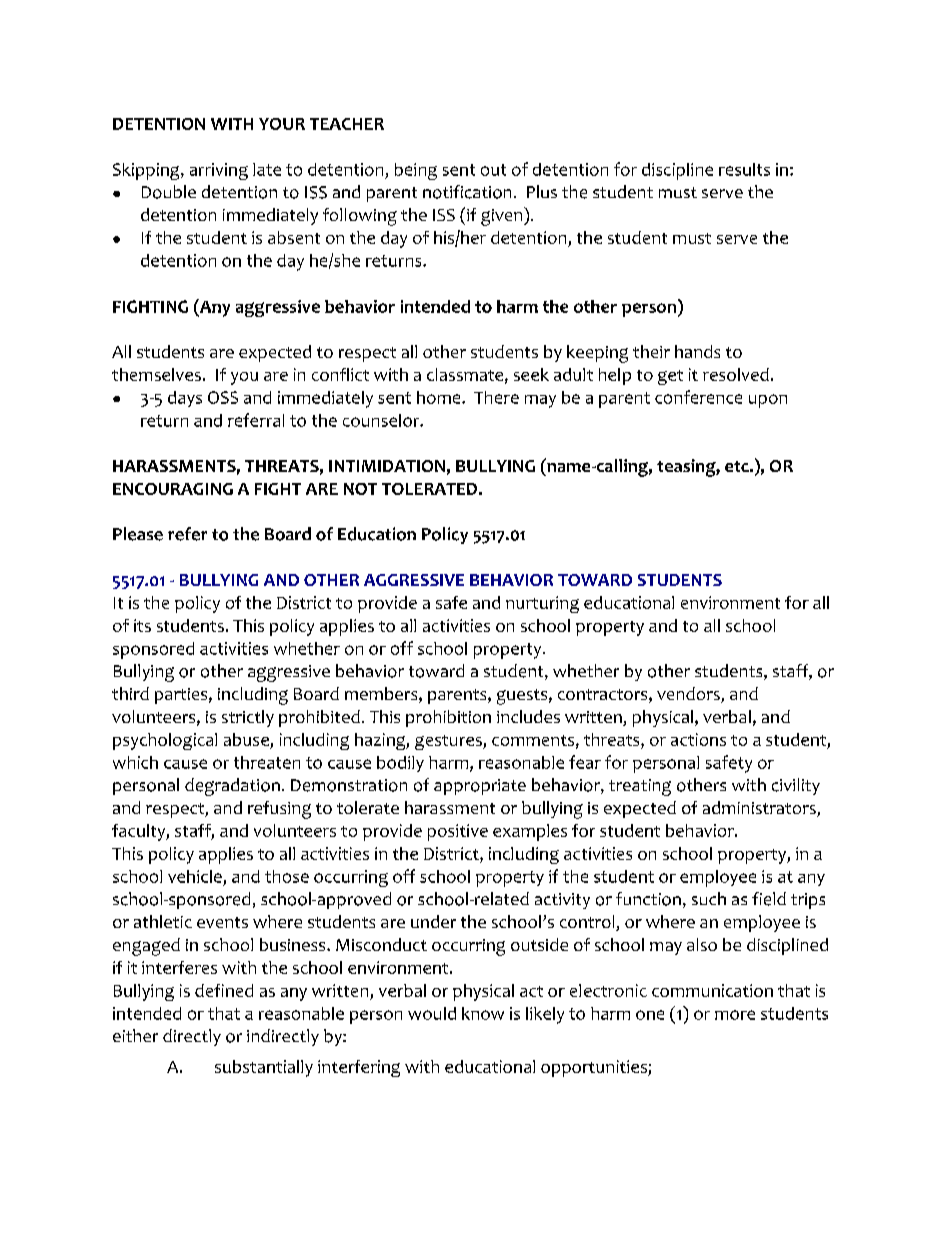 Image resolution: width=952 pixels, height=1233 pixels. Describe the element at coordinates (698, 739) in the document. I see `actions` at that location.
